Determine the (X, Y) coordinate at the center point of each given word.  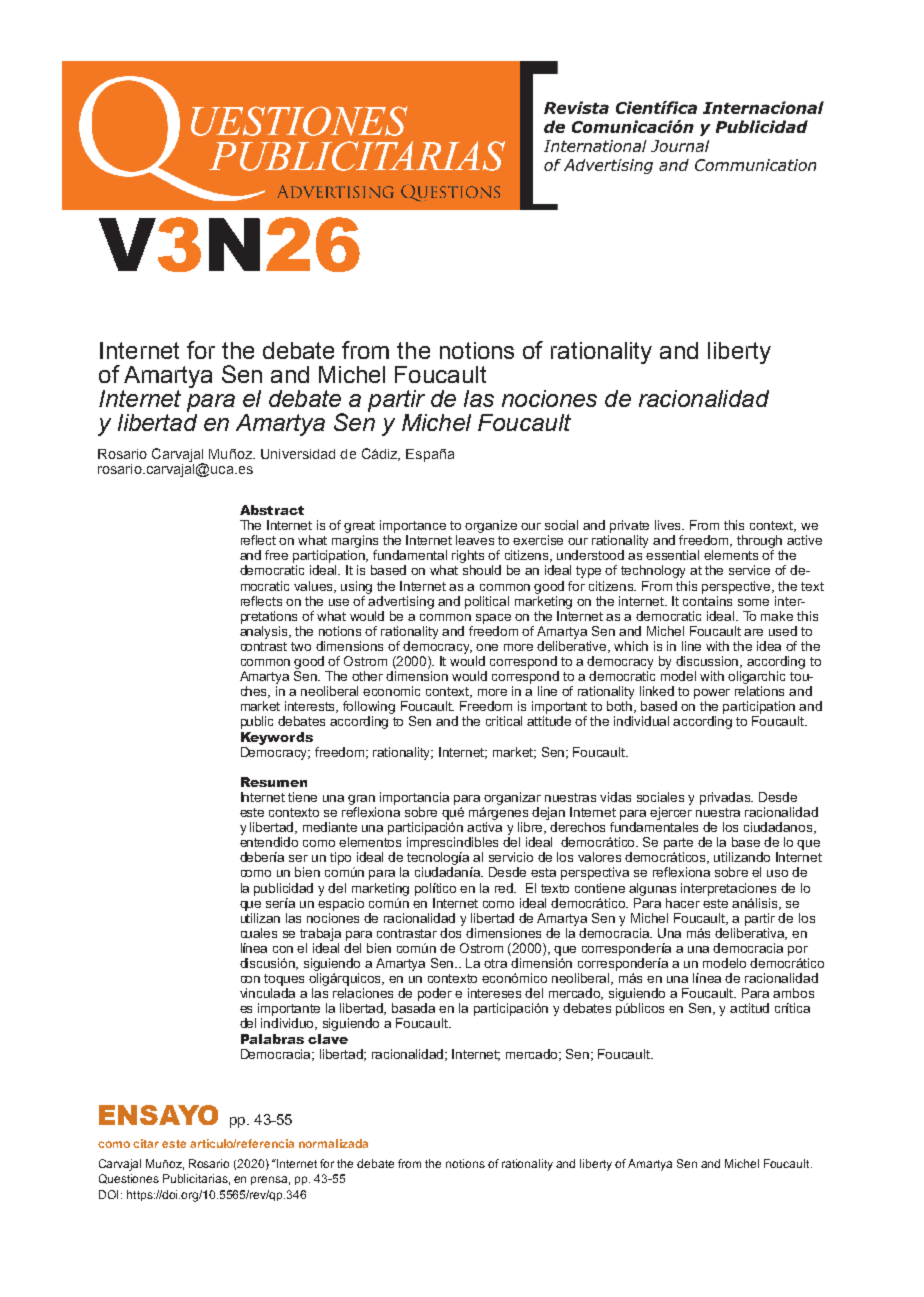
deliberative (573, 647)
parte (678, 844)
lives (669, 525)
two (301, 646)
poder (435, 994)
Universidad (298, 454)
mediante (330, 827)
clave (328, 1039)
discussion (709, 662)
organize (491, 526)
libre (532, 828)
